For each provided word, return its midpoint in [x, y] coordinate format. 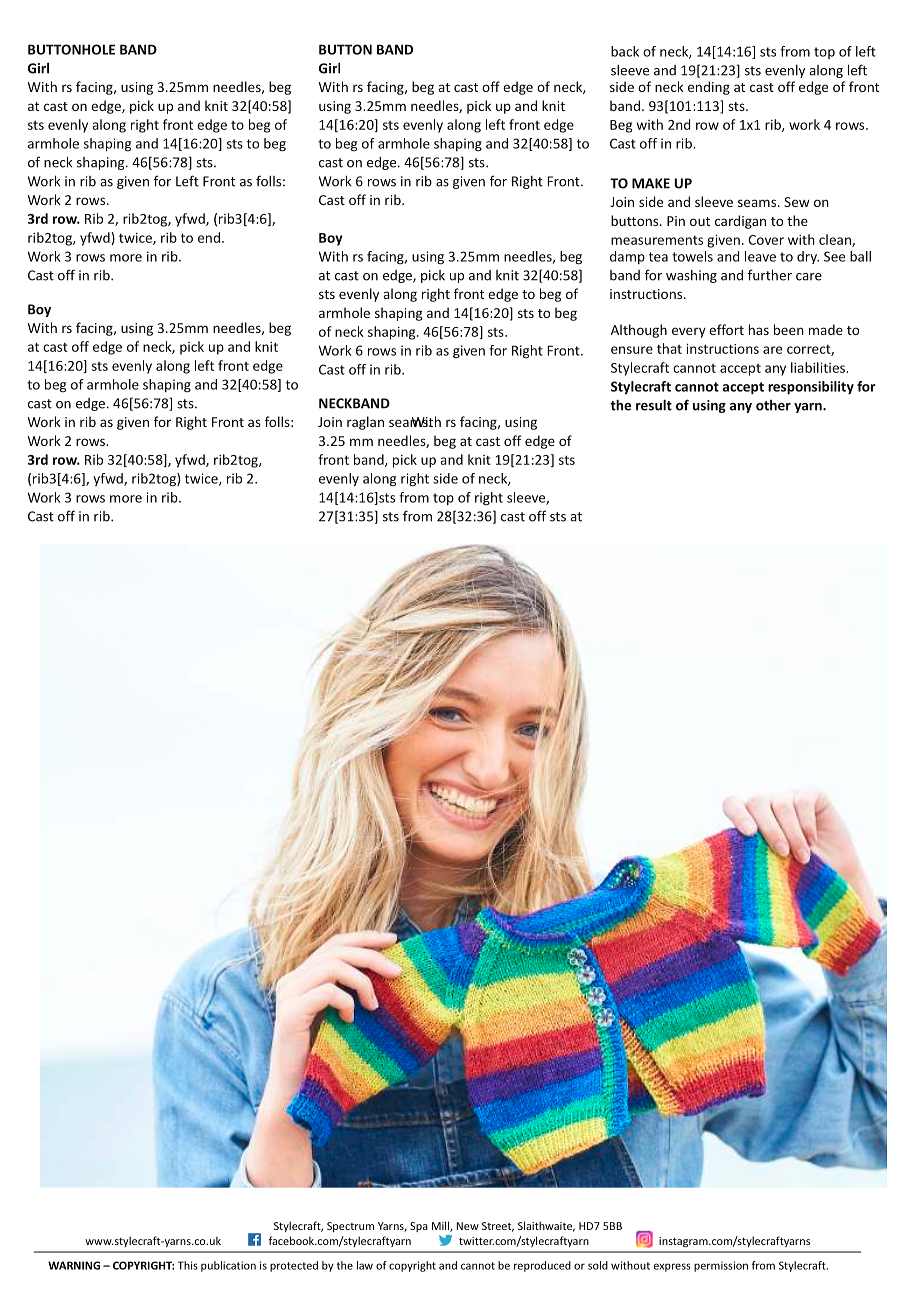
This [188, 1265]
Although [639, 331]
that [669, 348]
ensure [632, 350]
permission [721, 1266]
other [773, 405]
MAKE [651, 183]
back [625, 51]
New [467, 1226]
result [654, 405]
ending [709, 88]
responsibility [811, 388]
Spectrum [350, 1227]
